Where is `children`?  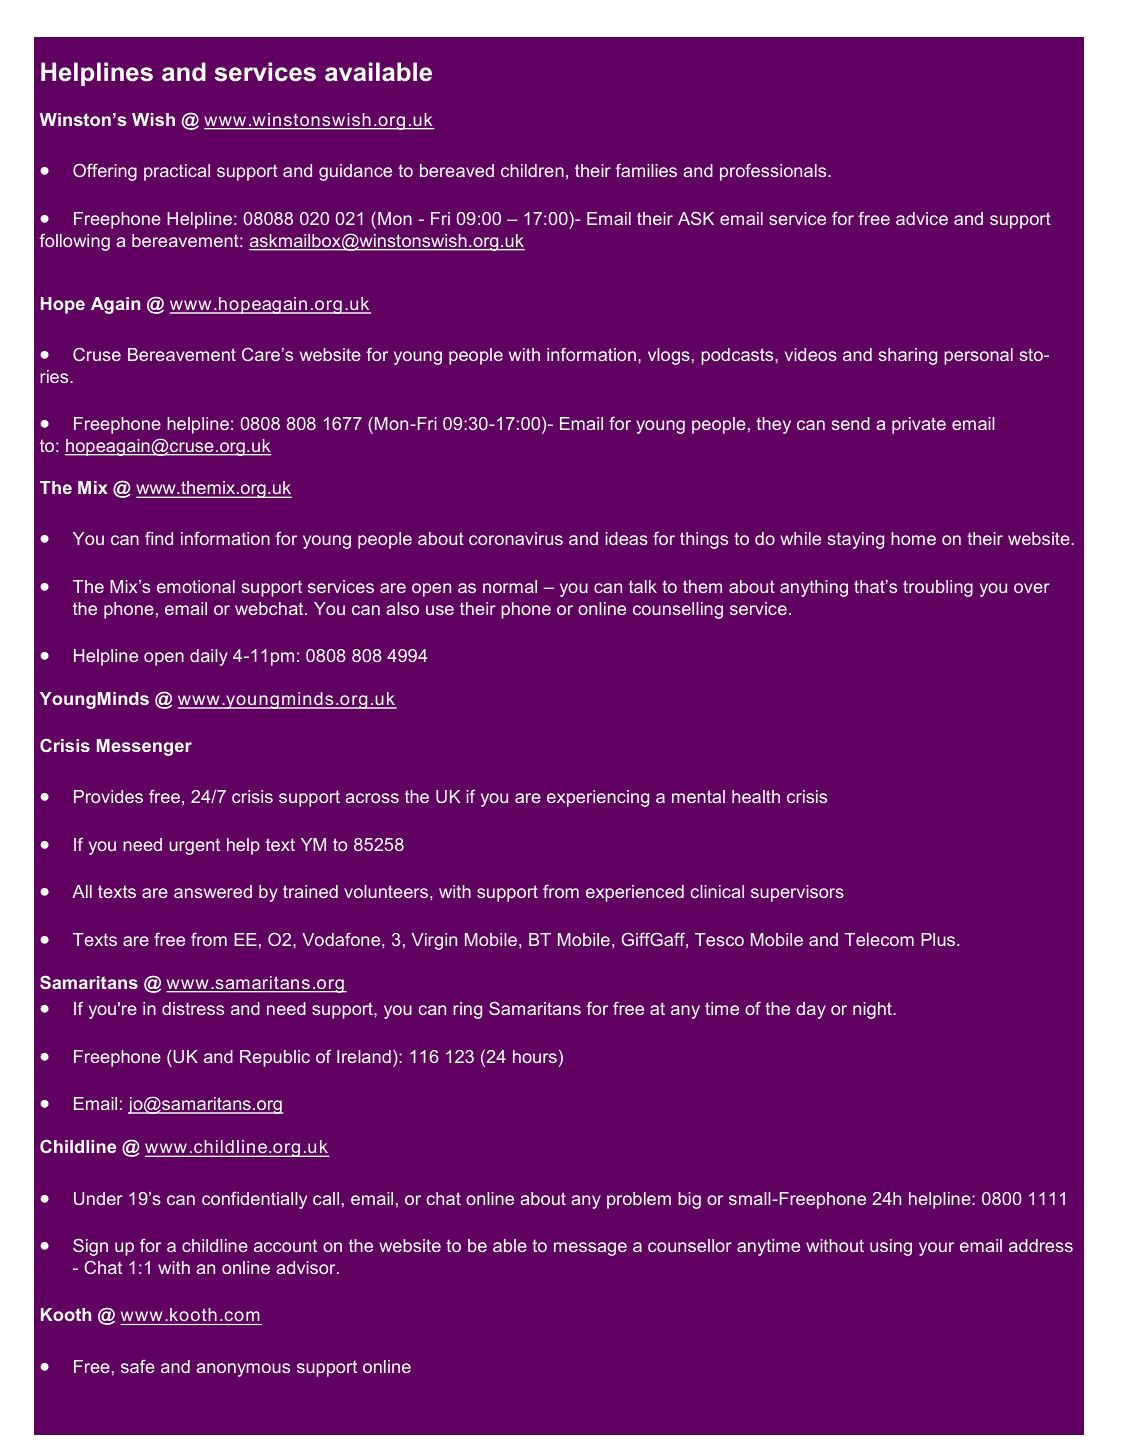
children is located at coordinates (532, 170).
